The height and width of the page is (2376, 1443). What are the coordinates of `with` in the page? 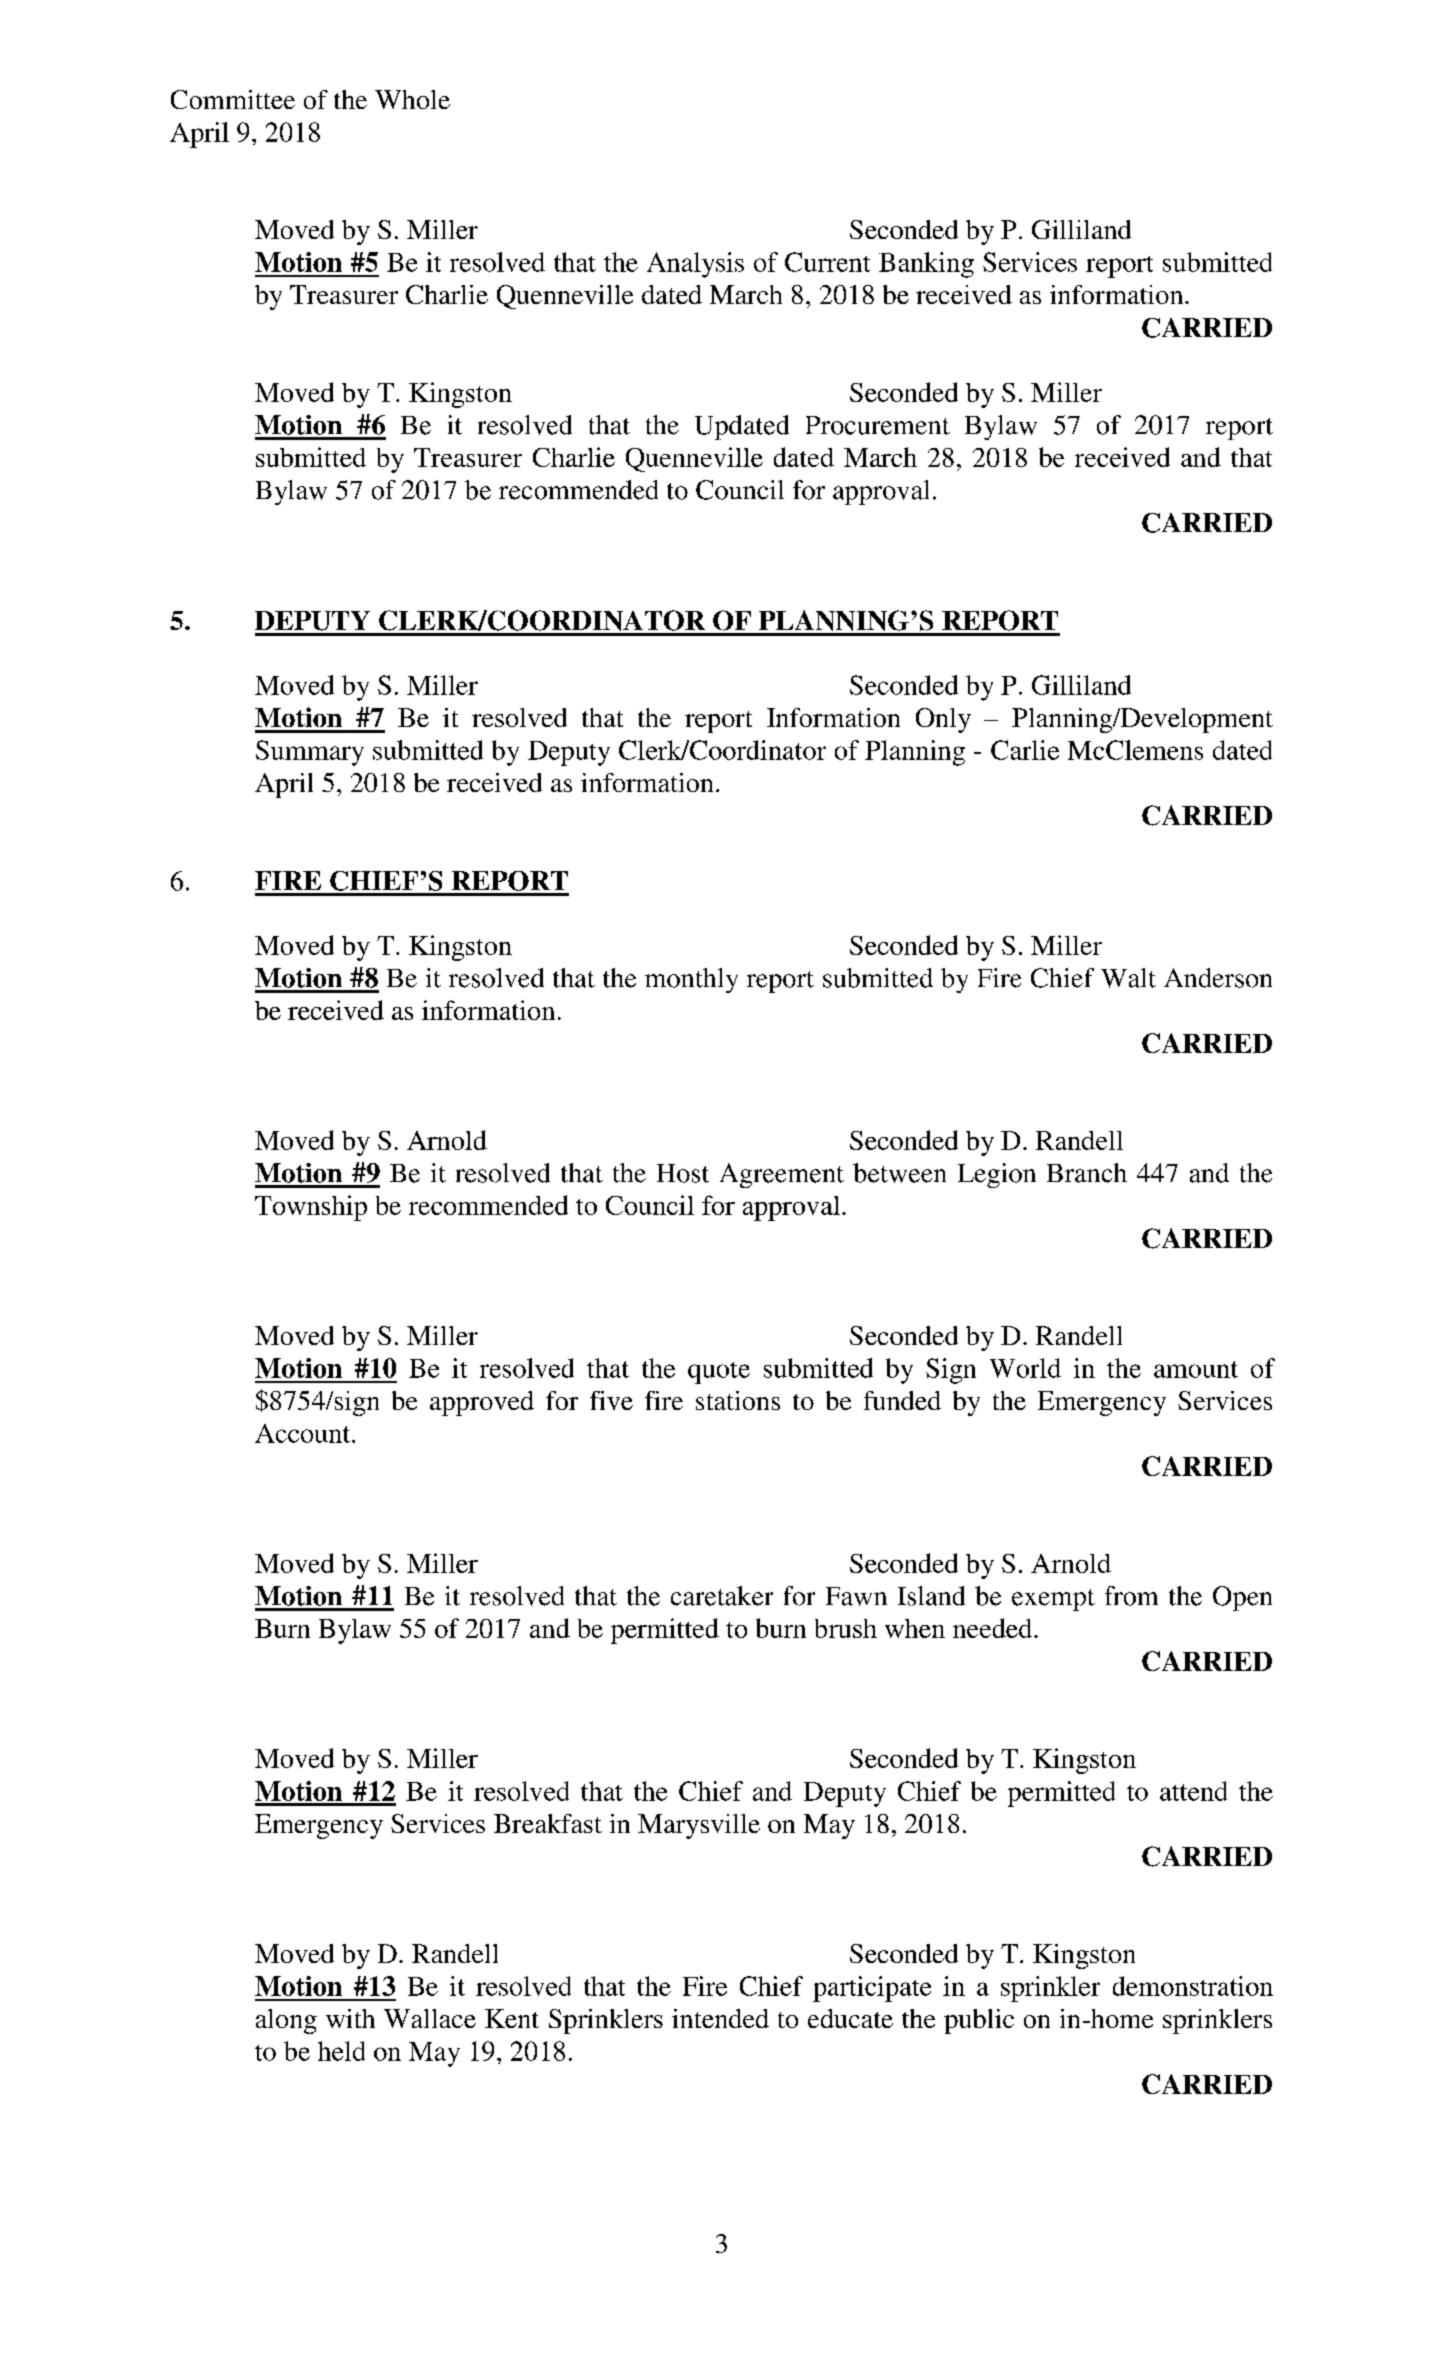 It's located at (350, 2018).
